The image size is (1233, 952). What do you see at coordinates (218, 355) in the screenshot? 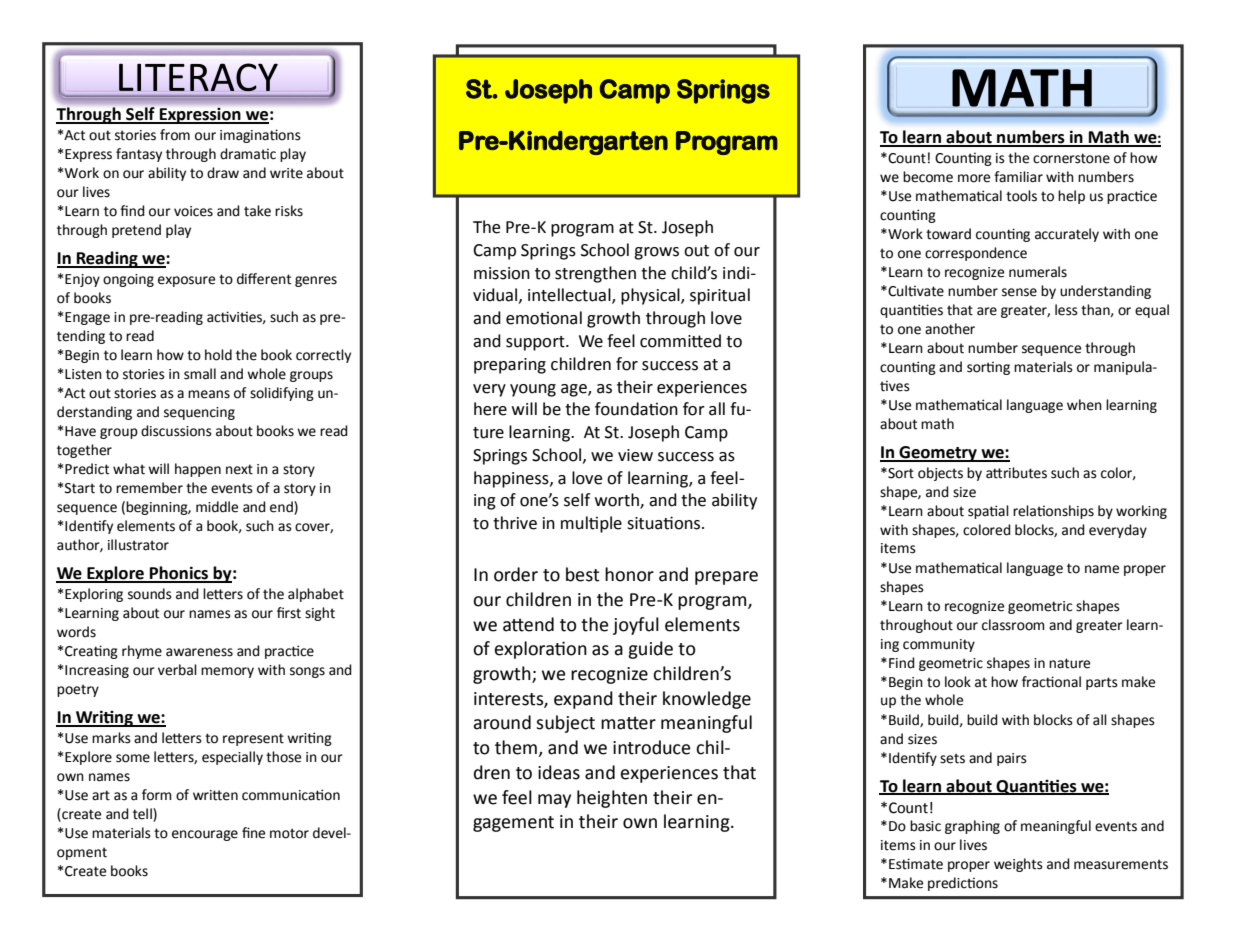
I see `hold` at bounding box center [218, 355].
